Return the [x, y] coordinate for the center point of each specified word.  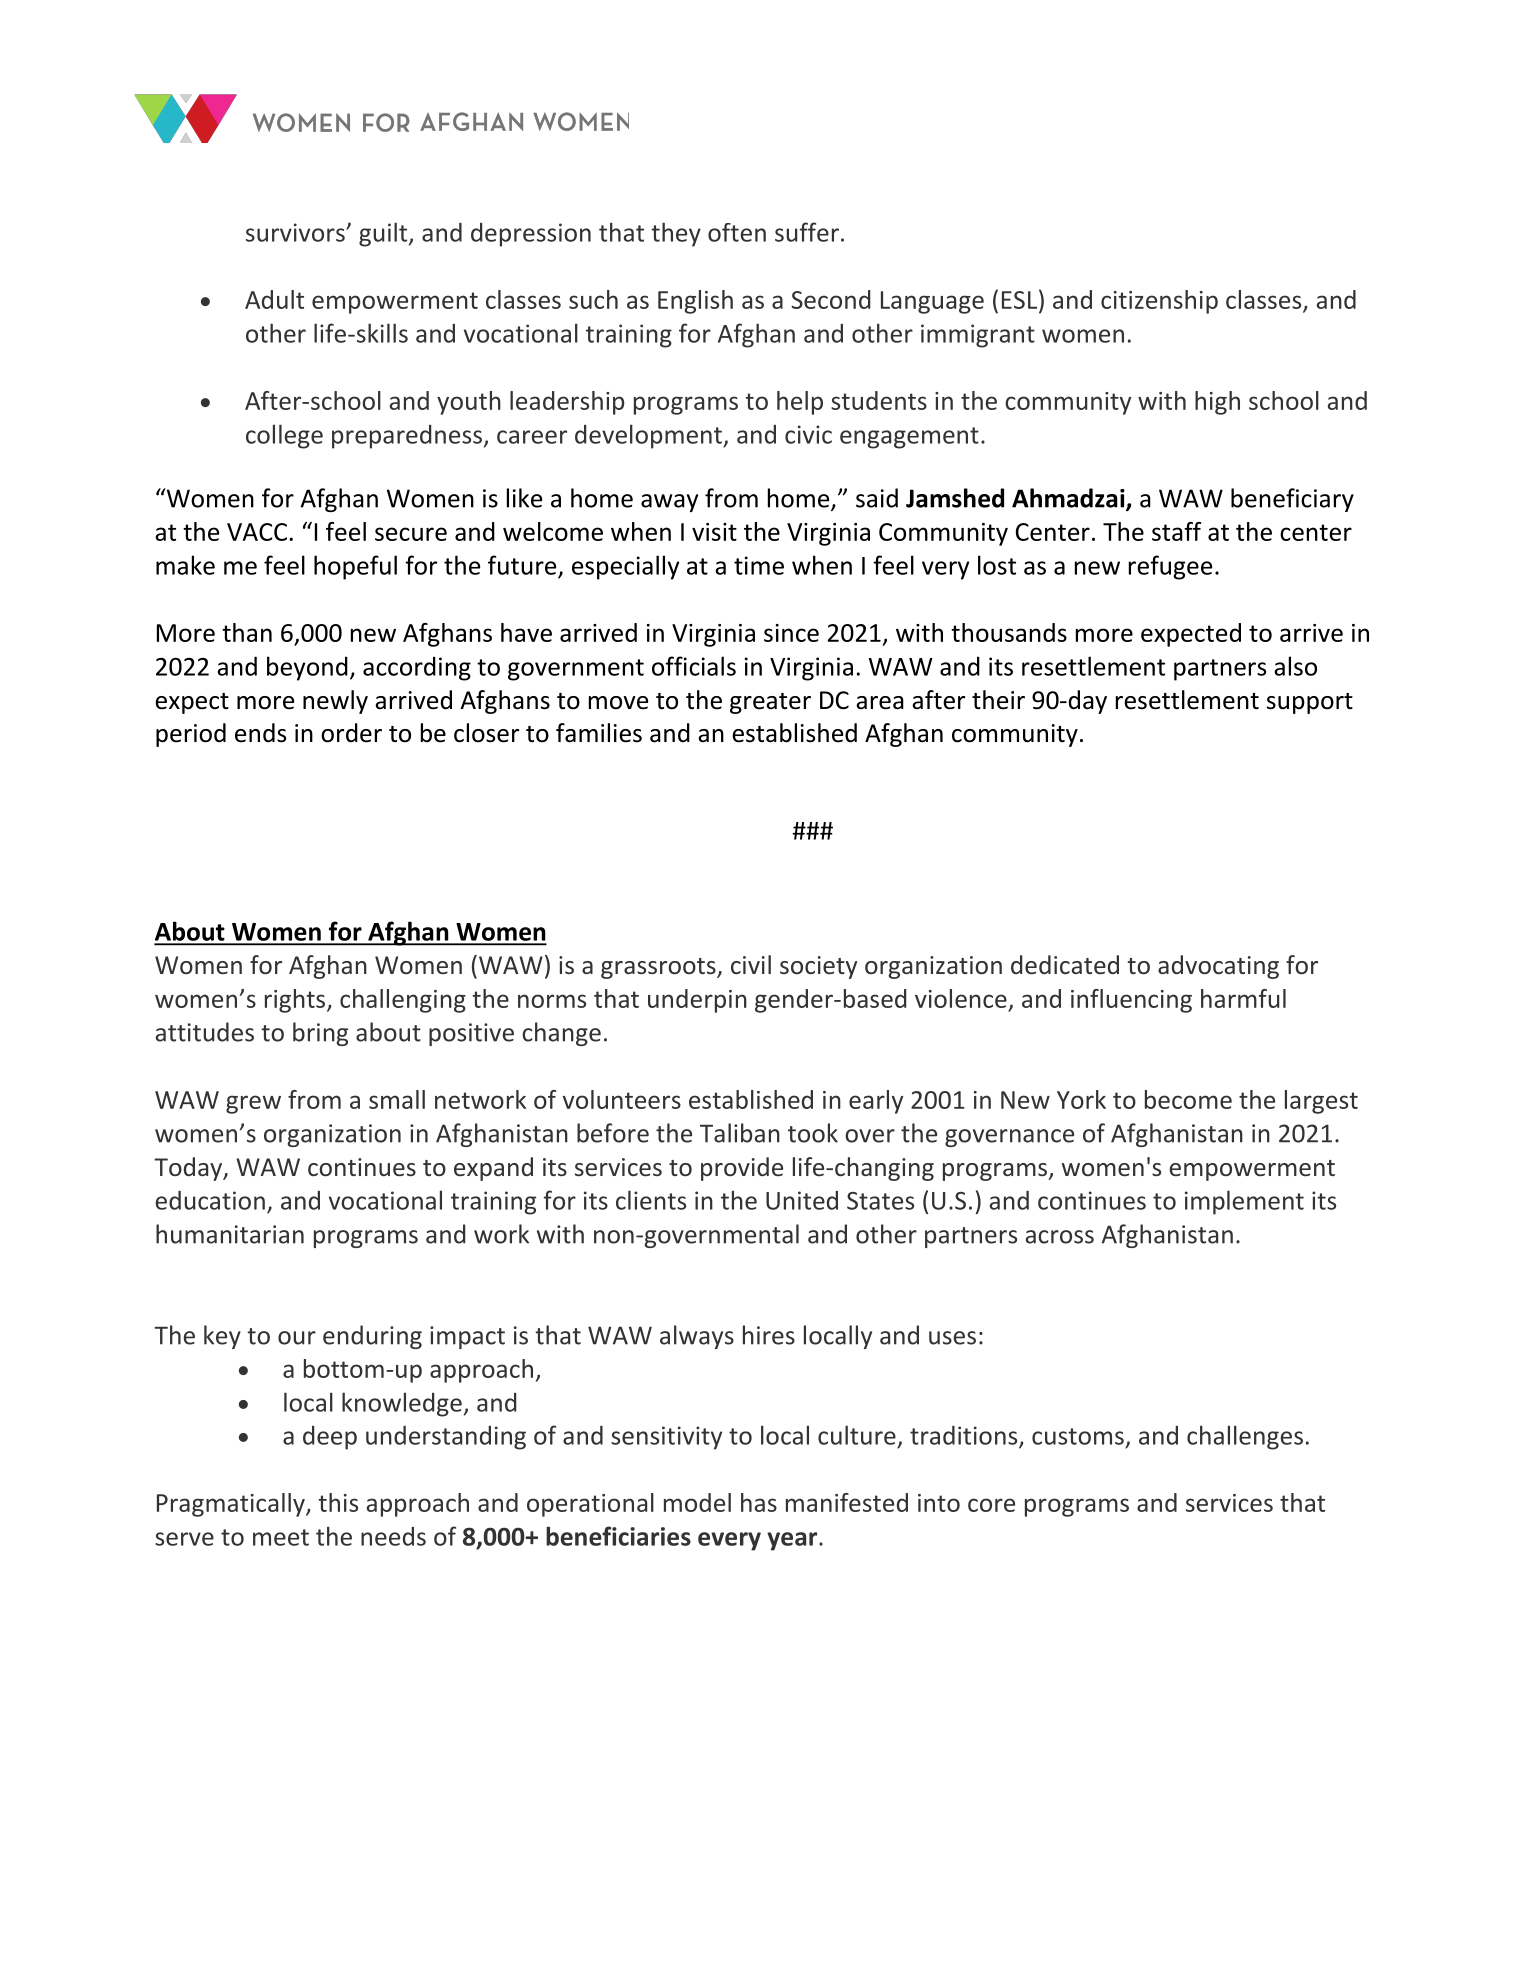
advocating [1218, 967]
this [338, 1502]
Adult [274, 299]
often [737, 232]
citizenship [1159, 302]
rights [296, 1001]
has [759, 1502]
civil [751, 964]
